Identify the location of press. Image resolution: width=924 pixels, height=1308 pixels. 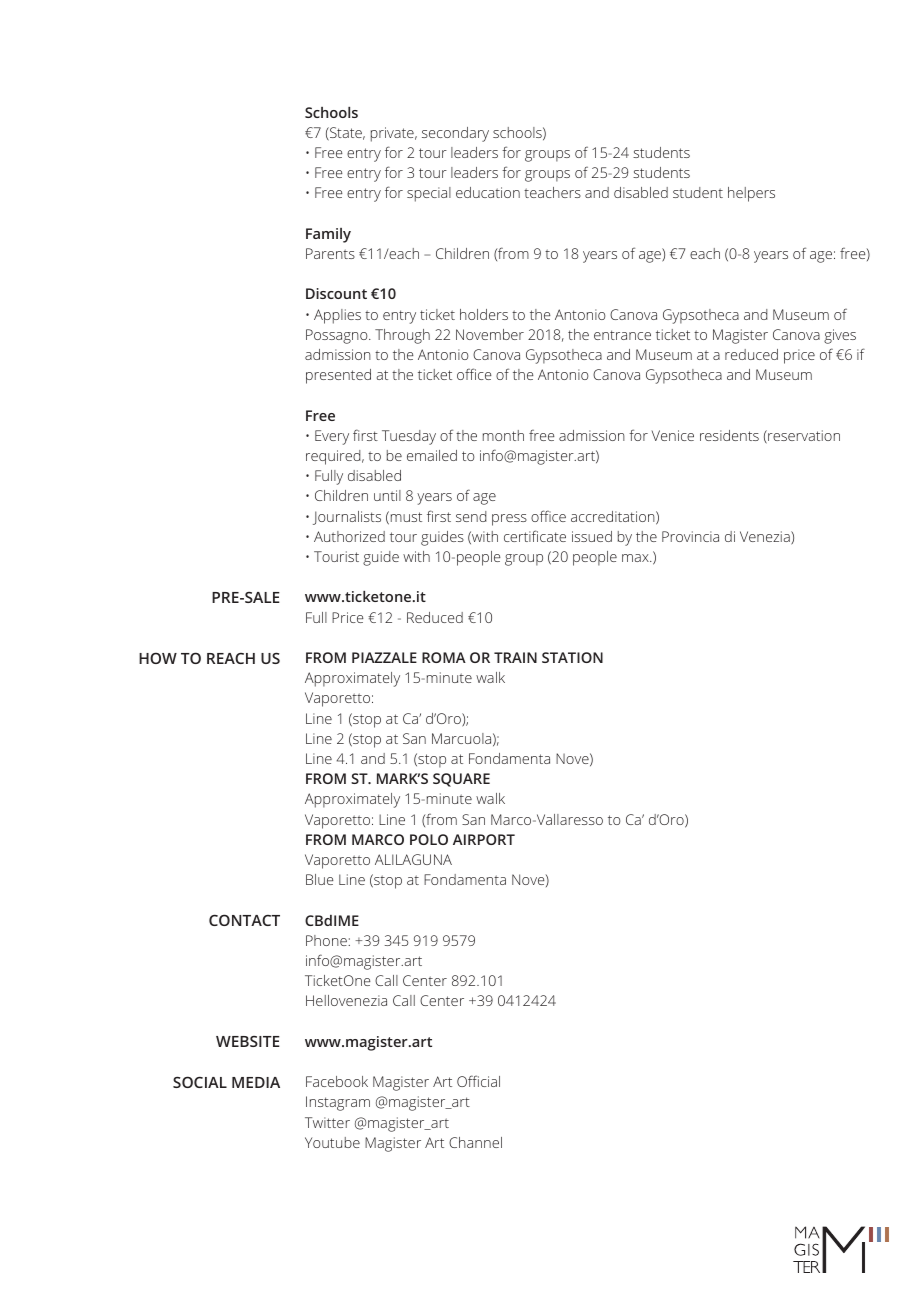
(509, 520).
